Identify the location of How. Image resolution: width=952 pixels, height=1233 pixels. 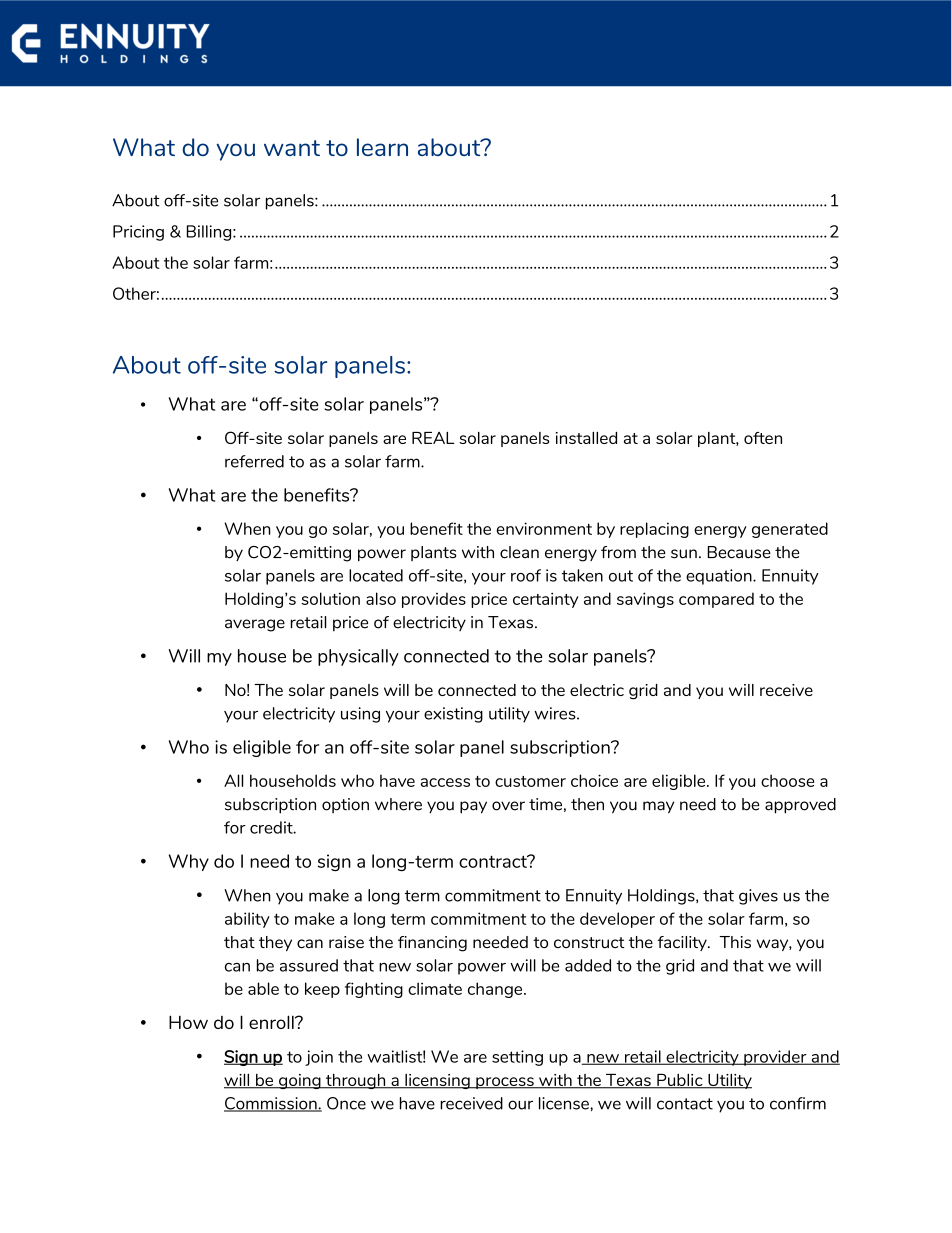
(188, 1022).
